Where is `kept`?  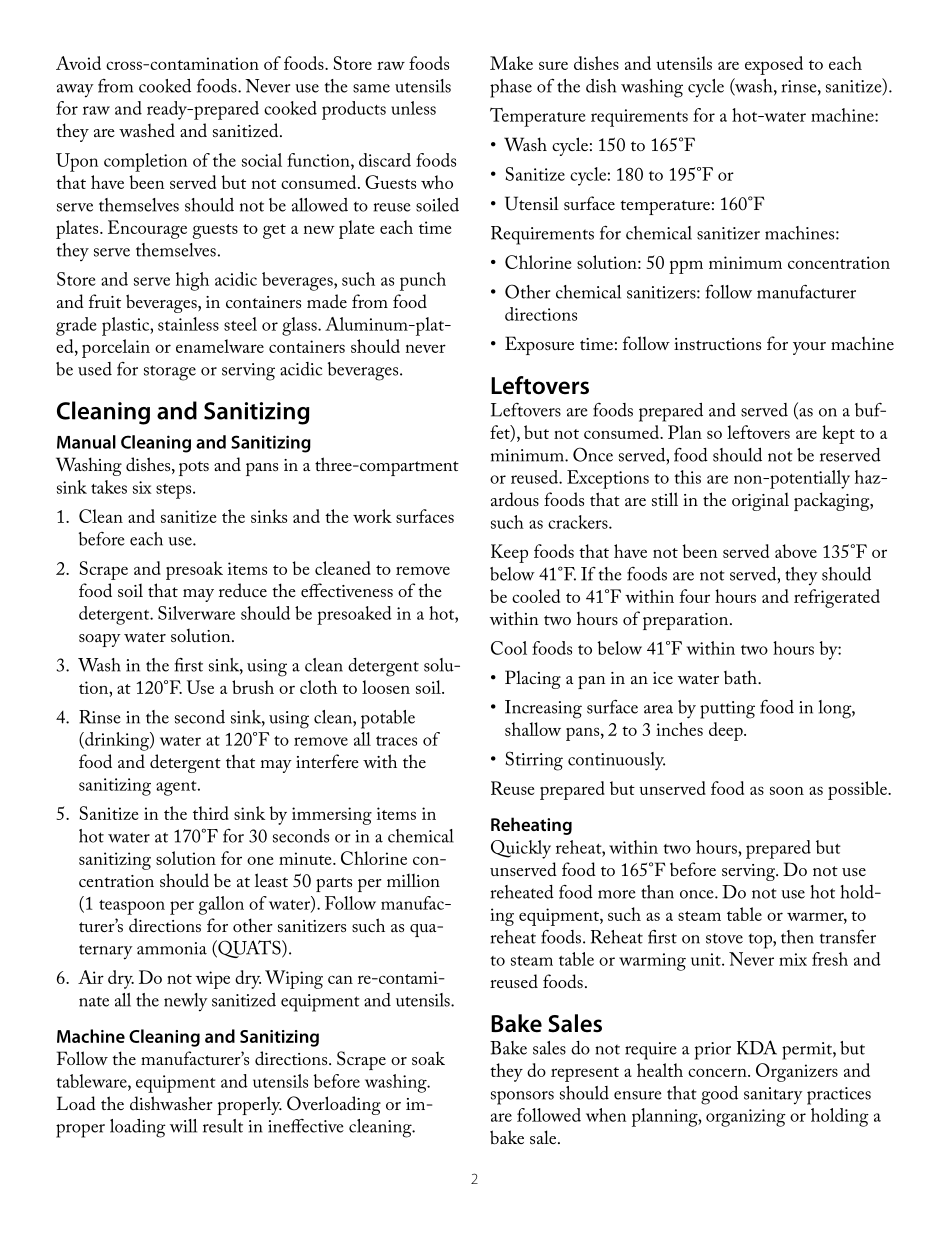 kept is located at coordinates (838, 434).
